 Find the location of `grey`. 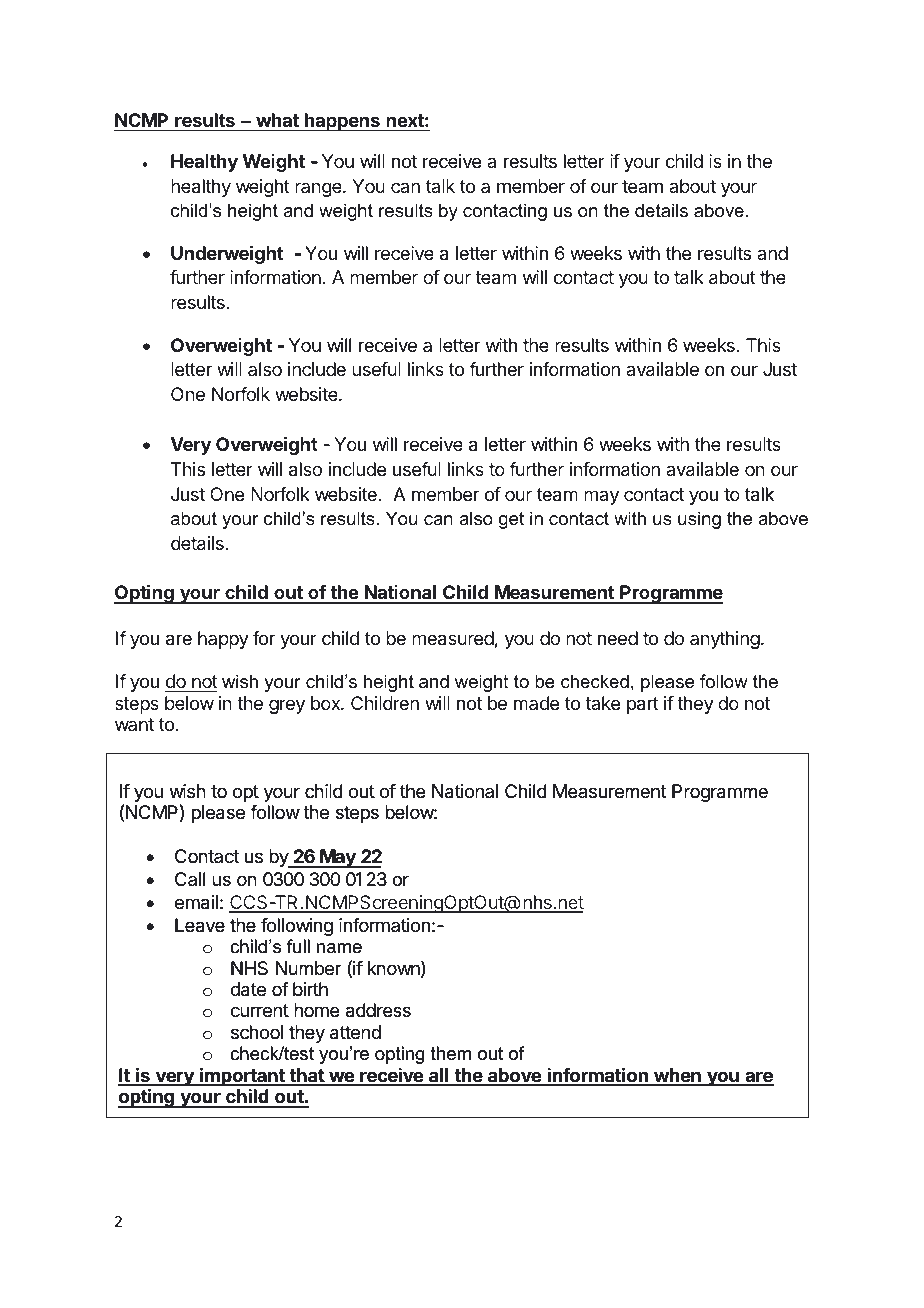

grey is located at coordinates (287, 706).
